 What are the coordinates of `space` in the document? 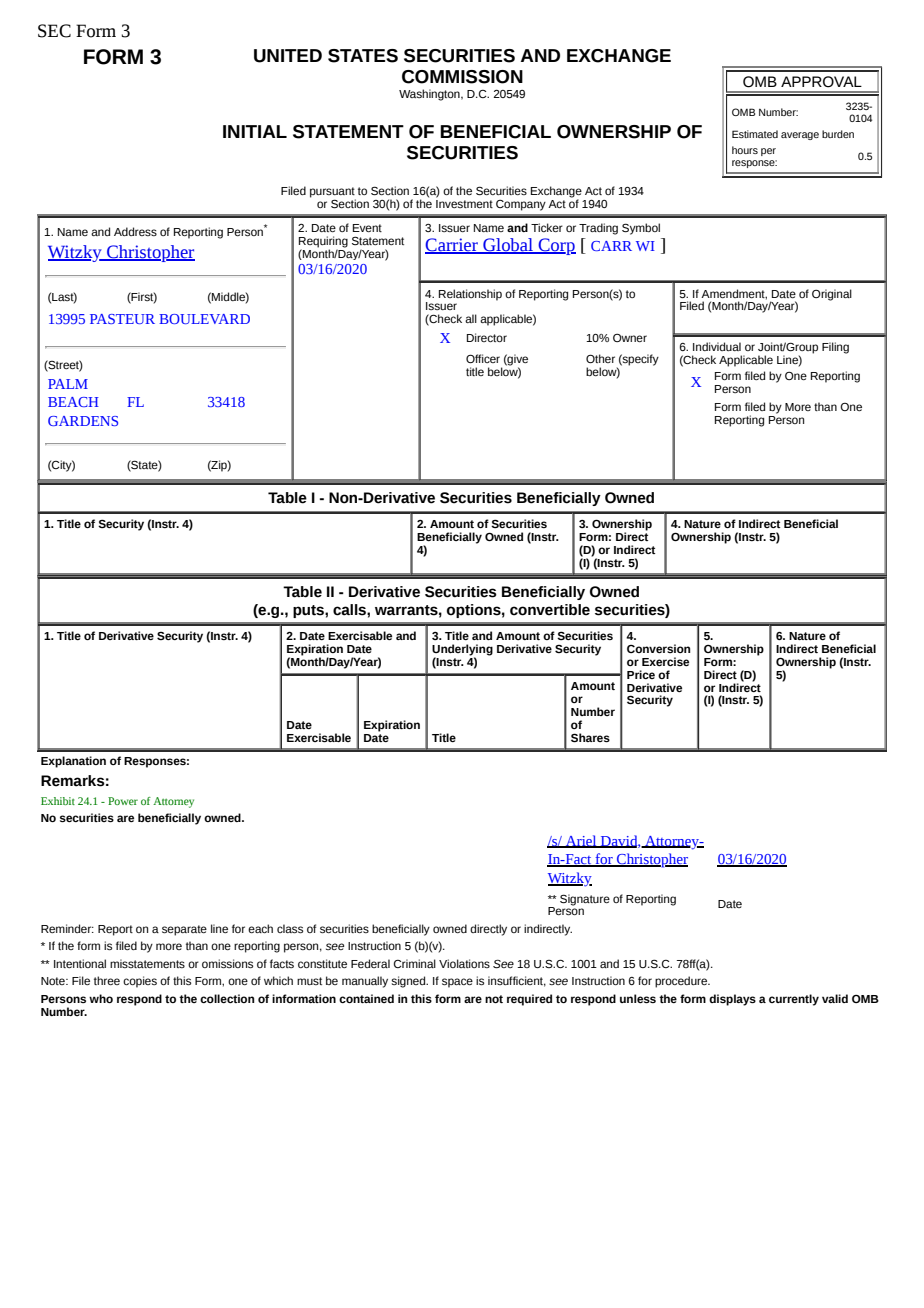 It's located at (457, 983).
